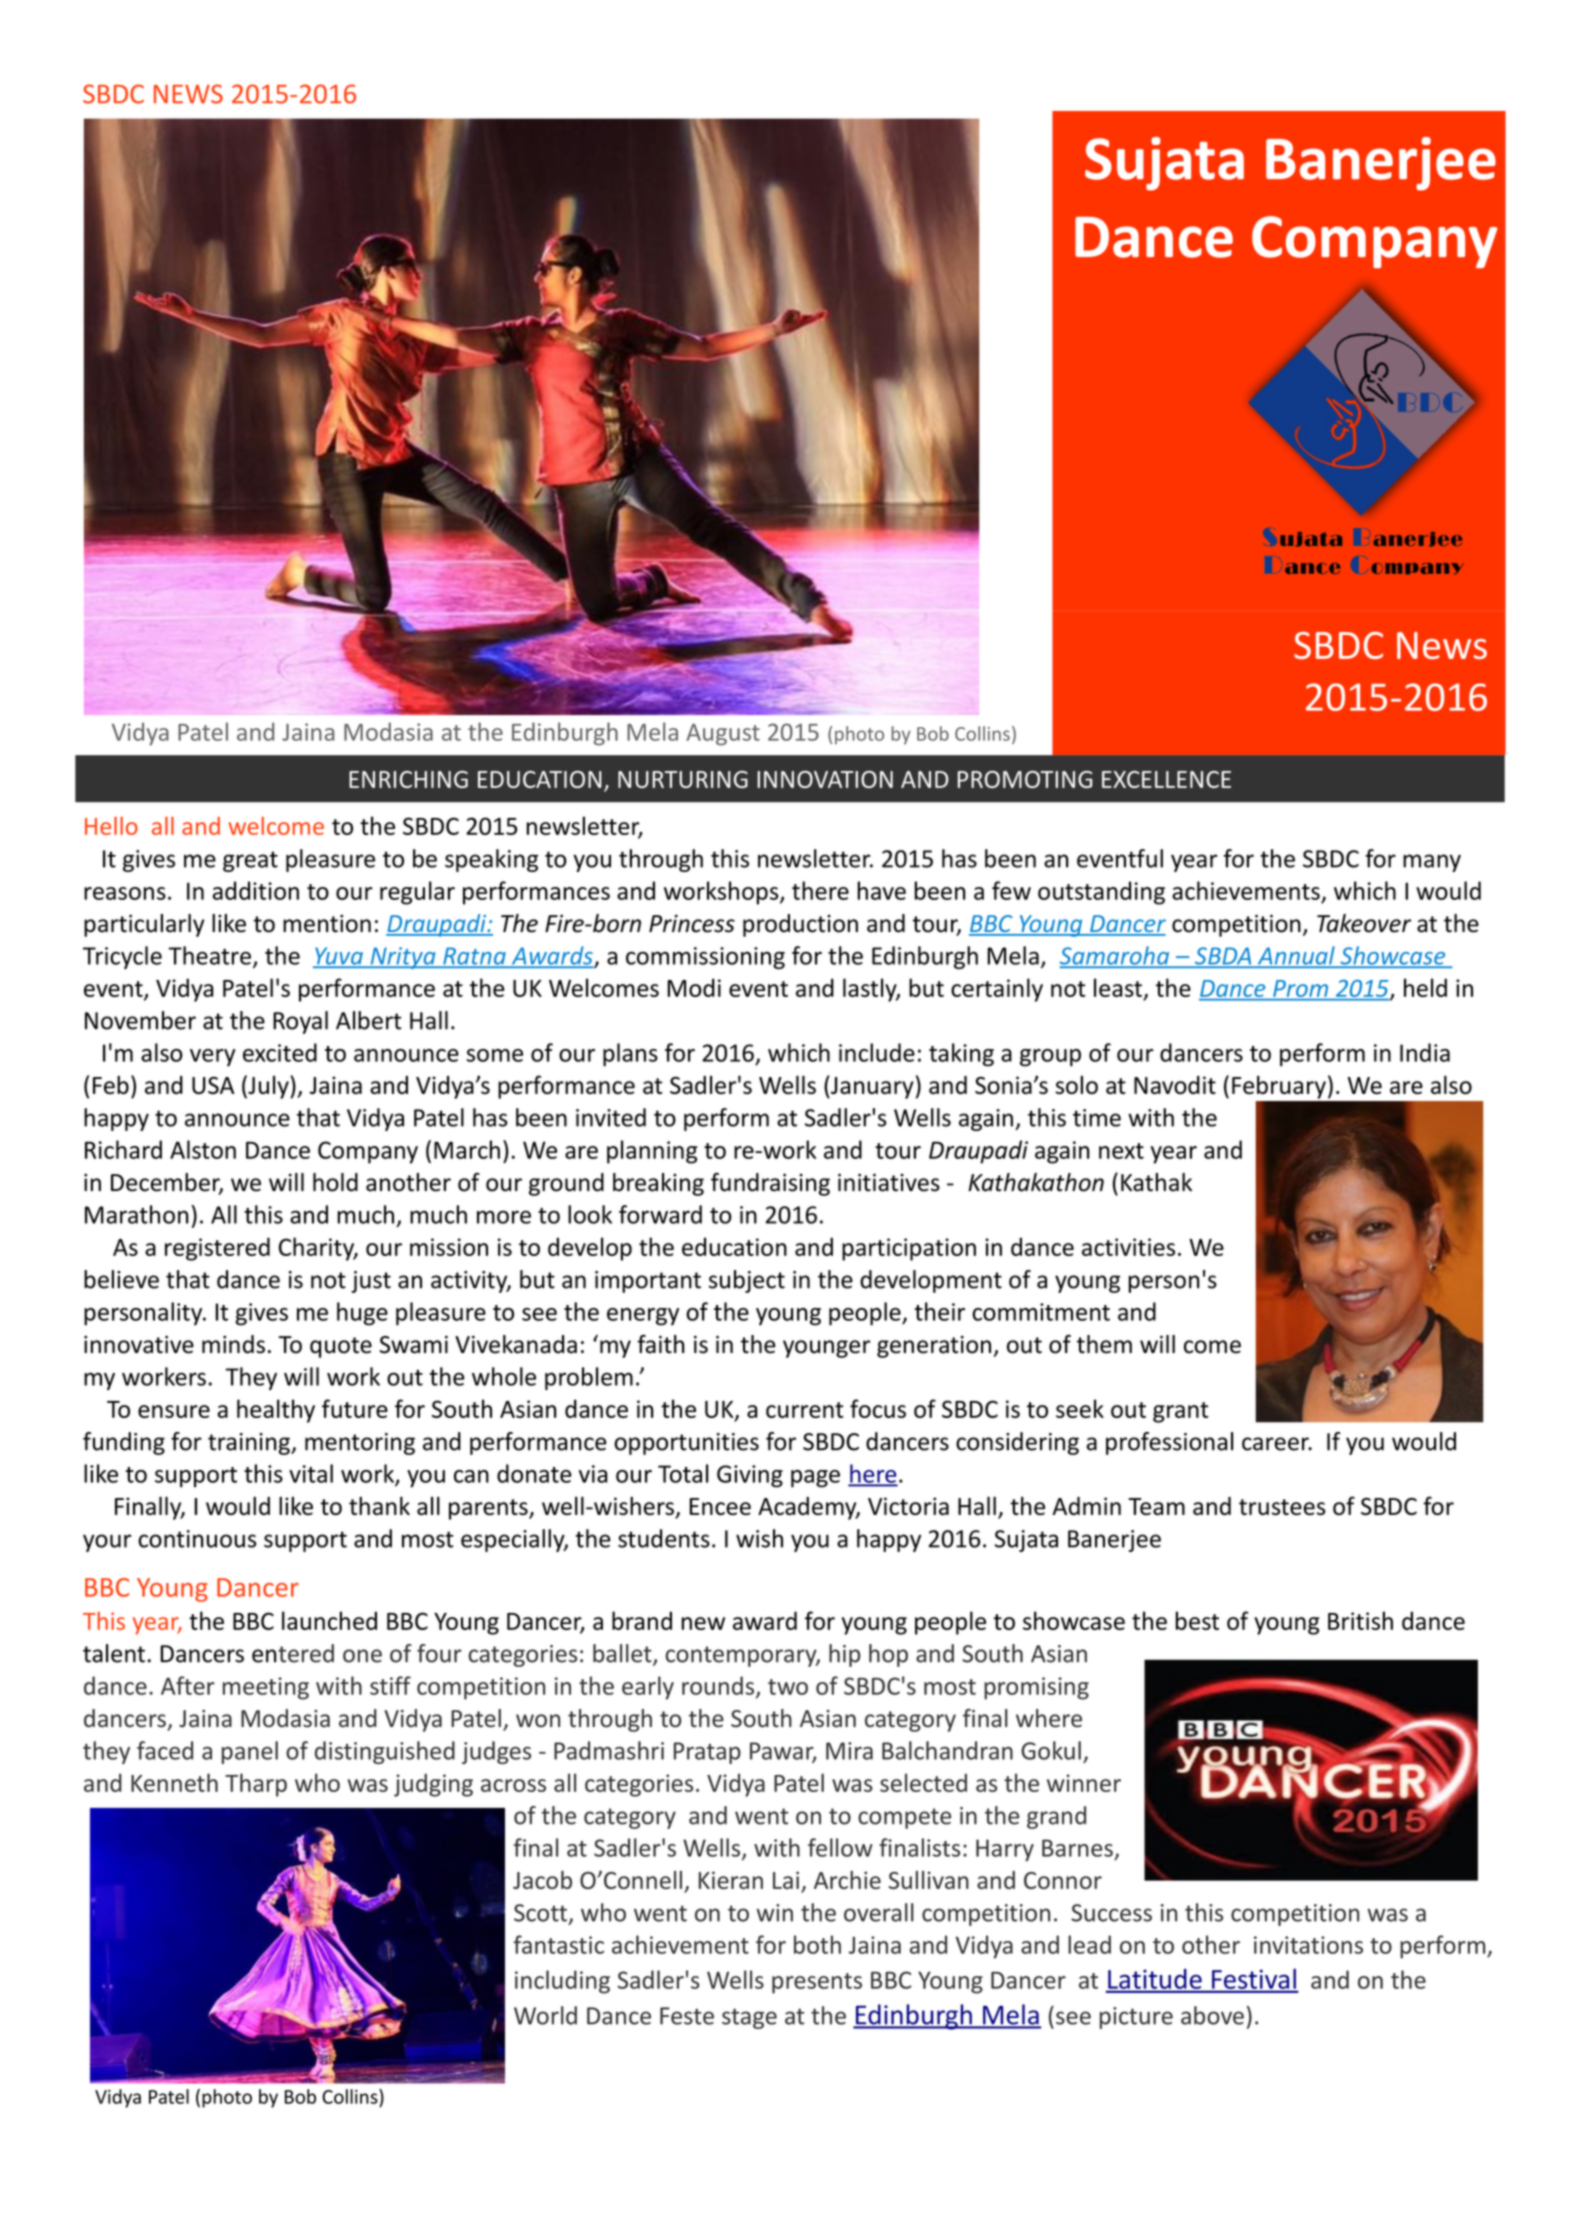 This screenshot has height=2235, width=1579. What do you see at coordinates (1166, 779) in the screenshot?
I see `EXCELLENCE` at bounding box center [1166, 779].
